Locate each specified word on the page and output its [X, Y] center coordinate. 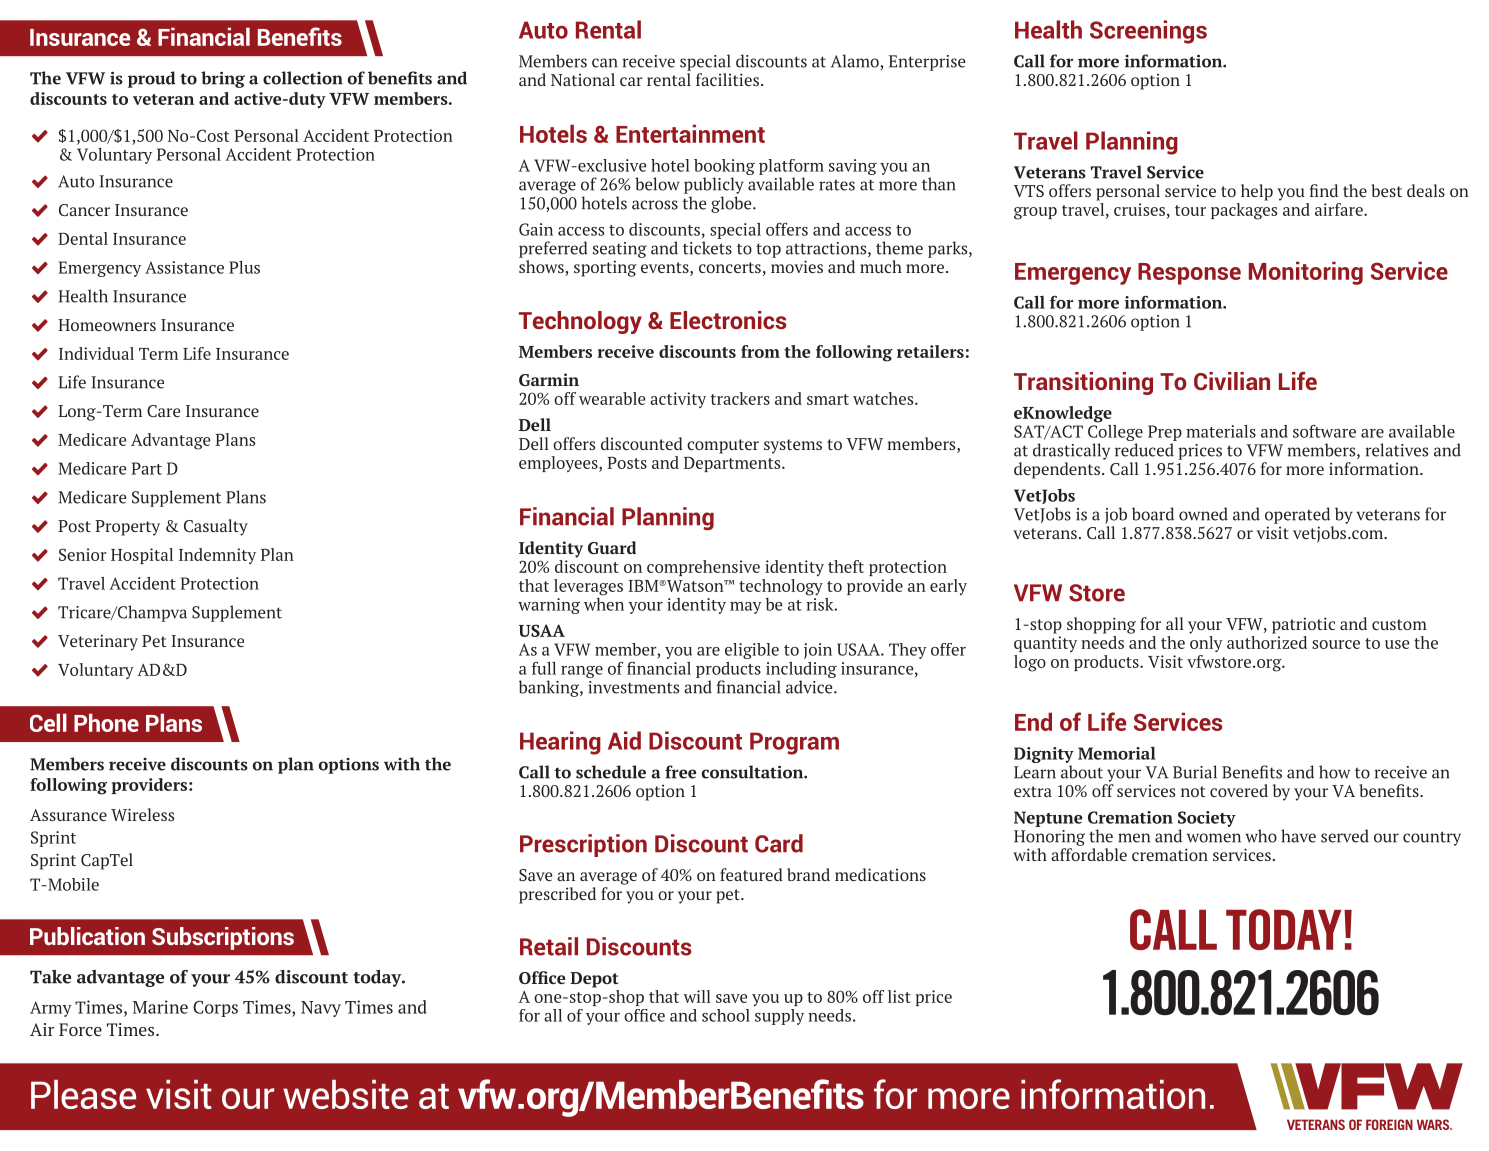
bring [223, 79]
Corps [215, 1009]
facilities [727, 79]
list [899, 996]
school [726, 1015]
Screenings [1148, 32]
